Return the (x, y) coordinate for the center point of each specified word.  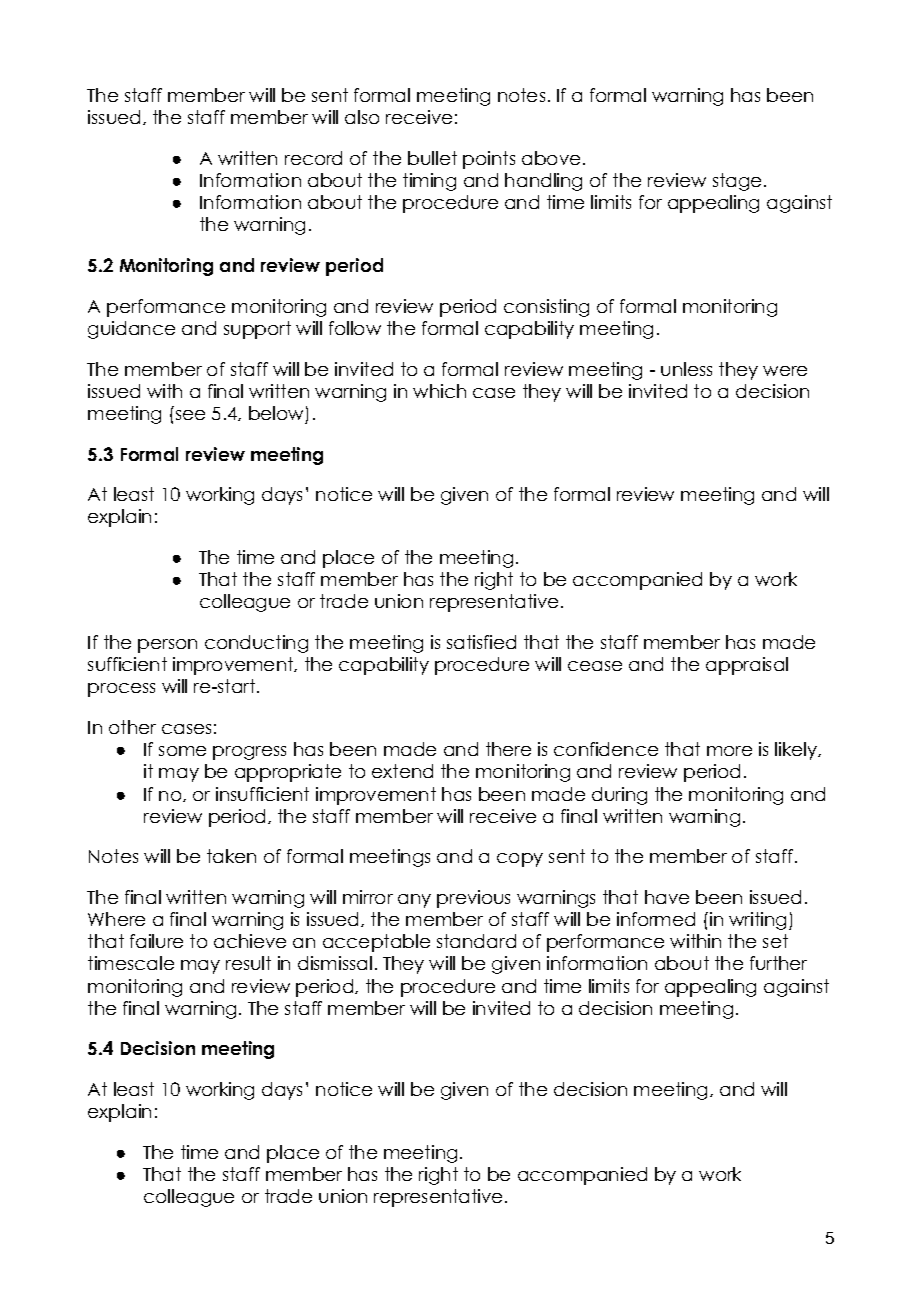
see (190, 415)
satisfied (481, 642)
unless (686, 369)
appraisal (747, 666)
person (167, 646)
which (439, 391)
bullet (432, 158)
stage (737, 182)
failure (156, 941)
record (313, 158)
